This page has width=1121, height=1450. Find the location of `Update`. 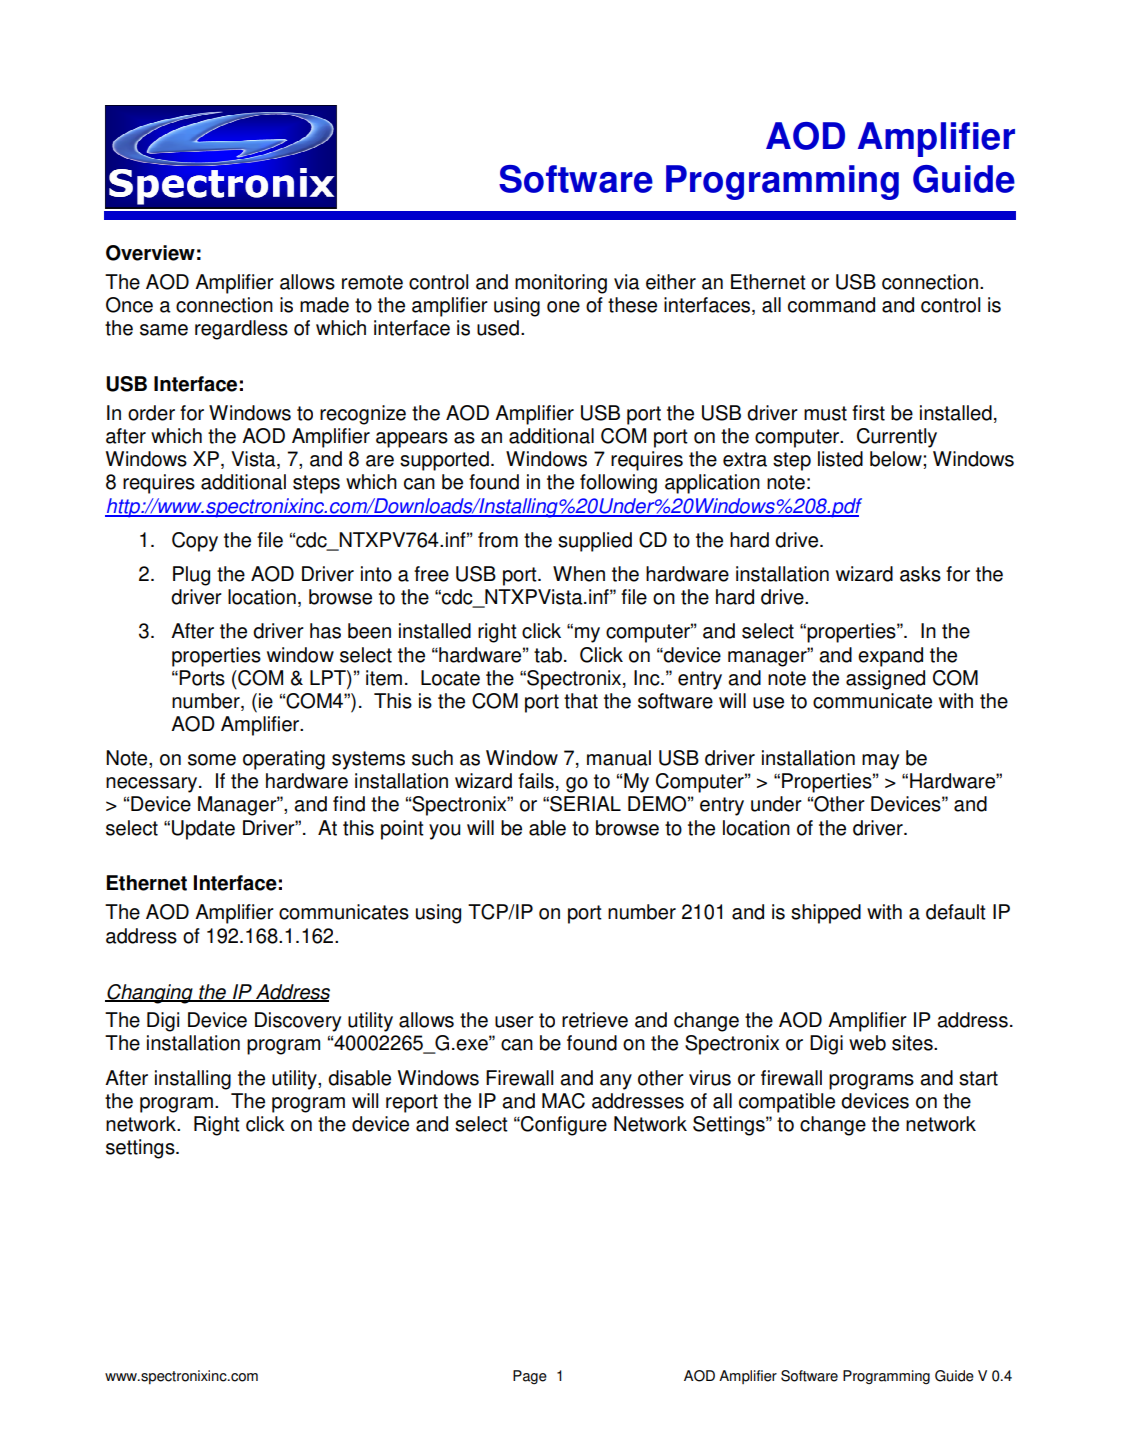

Update is located at coordinates (203, 830).
